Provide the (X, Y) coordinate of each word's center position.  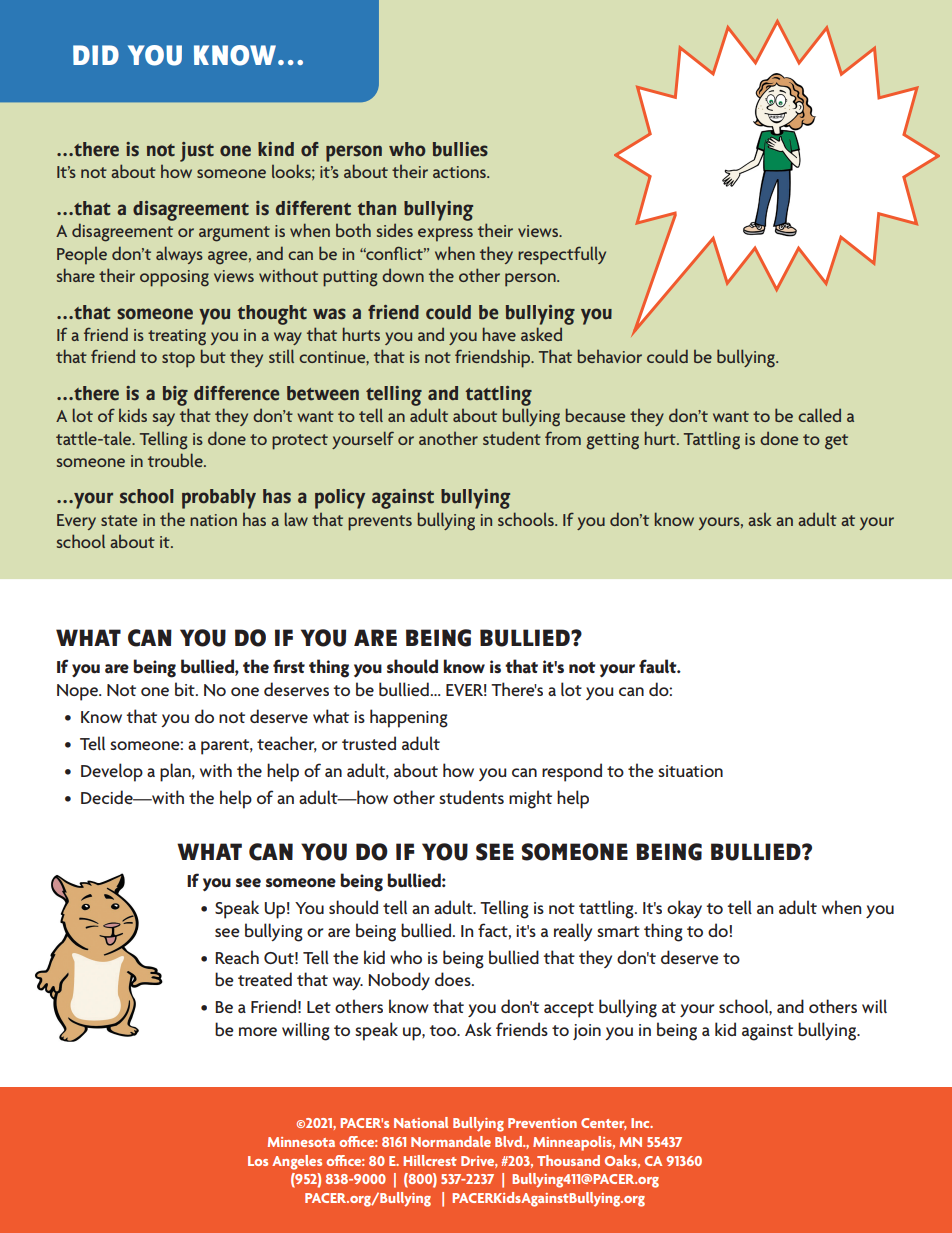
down (403, 275)
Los (258, 1161)
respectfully (562, 255)
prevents (380, 523)
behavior (610, 356)
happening (409, 718)
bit (186, 689)
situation (690, 771)
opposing (174, 278)
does (454, 979)
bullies (460, 149)
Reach (237, 957)
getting (612, 441)
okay (684, 909)
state (119, 520)
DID (96, 55)
